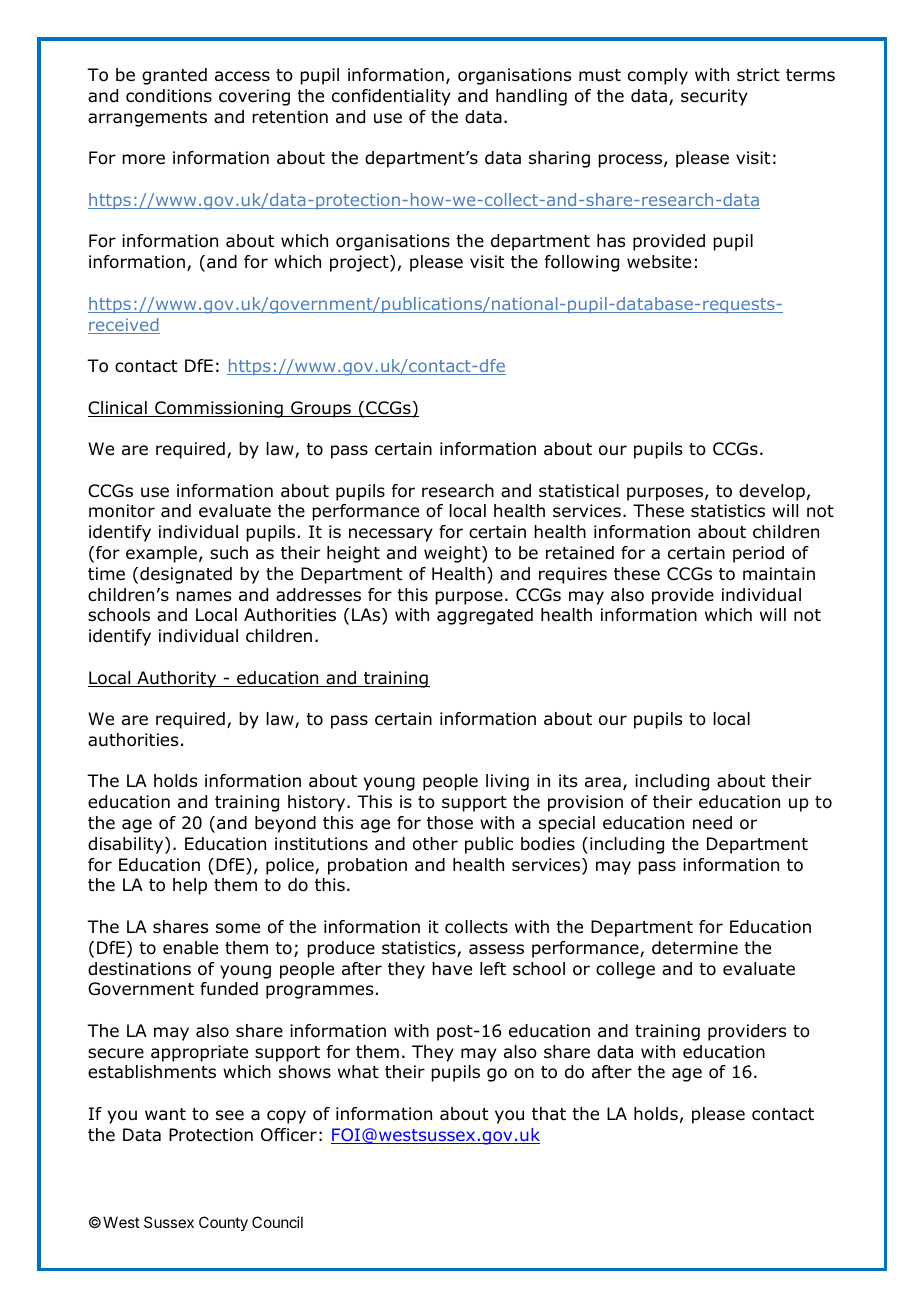  What do you see at coordinates (549, 1114) in the screenshot?
I see `that` at bounding box center [549, 1114].
